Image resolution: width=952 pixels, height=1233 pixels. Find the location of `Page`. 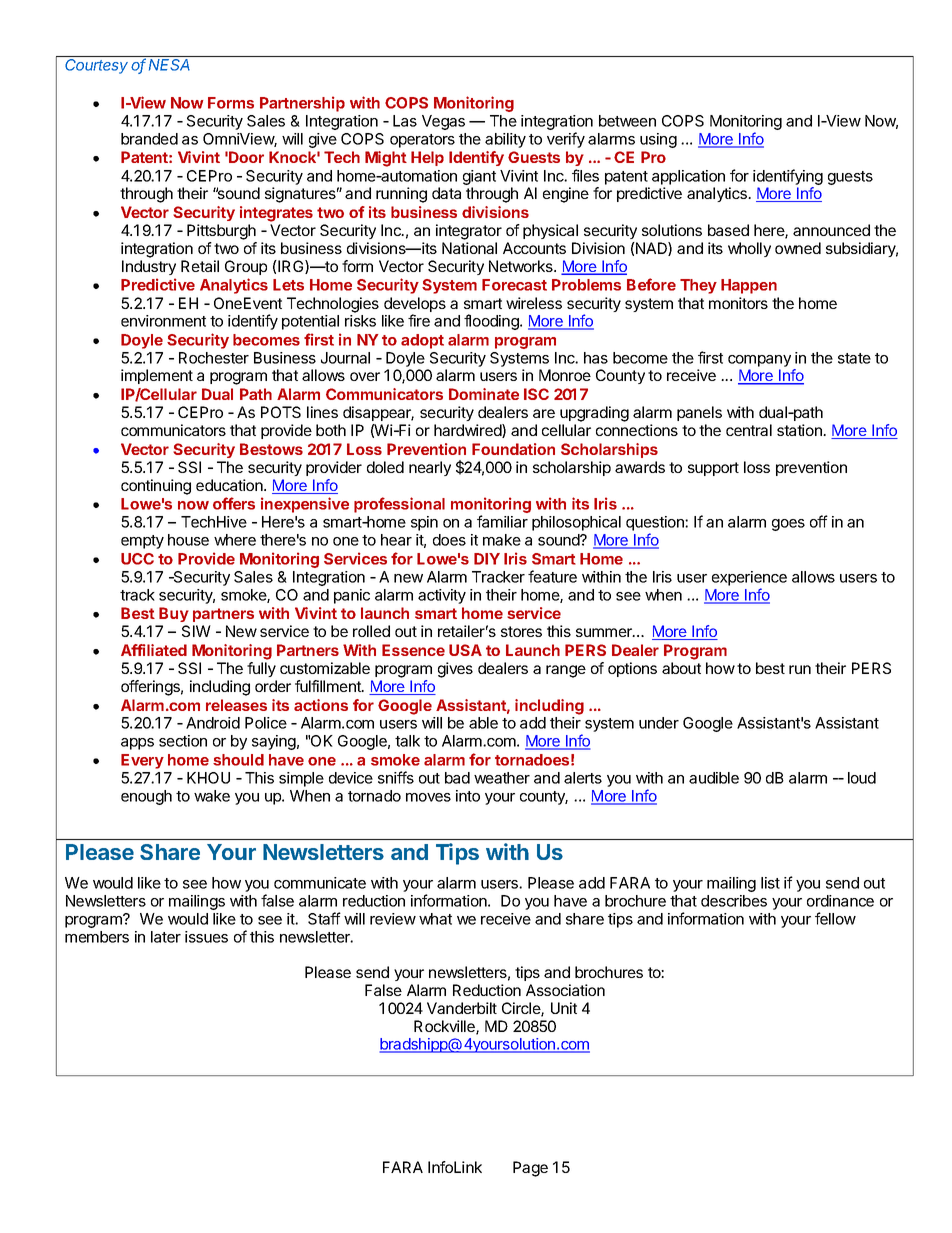

Page is located at coordinates (530, 1169).
